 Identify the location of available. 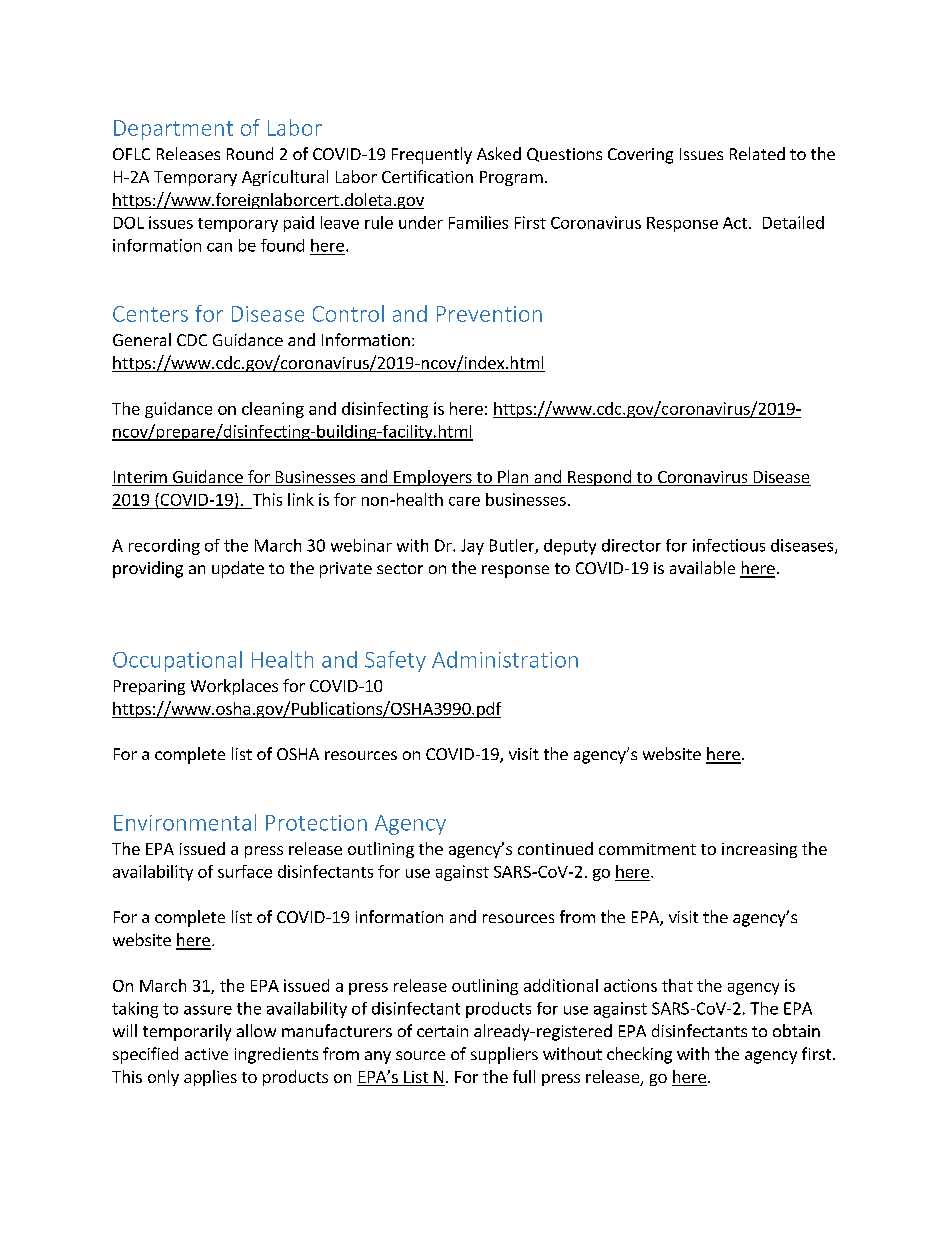
(702, 567).
